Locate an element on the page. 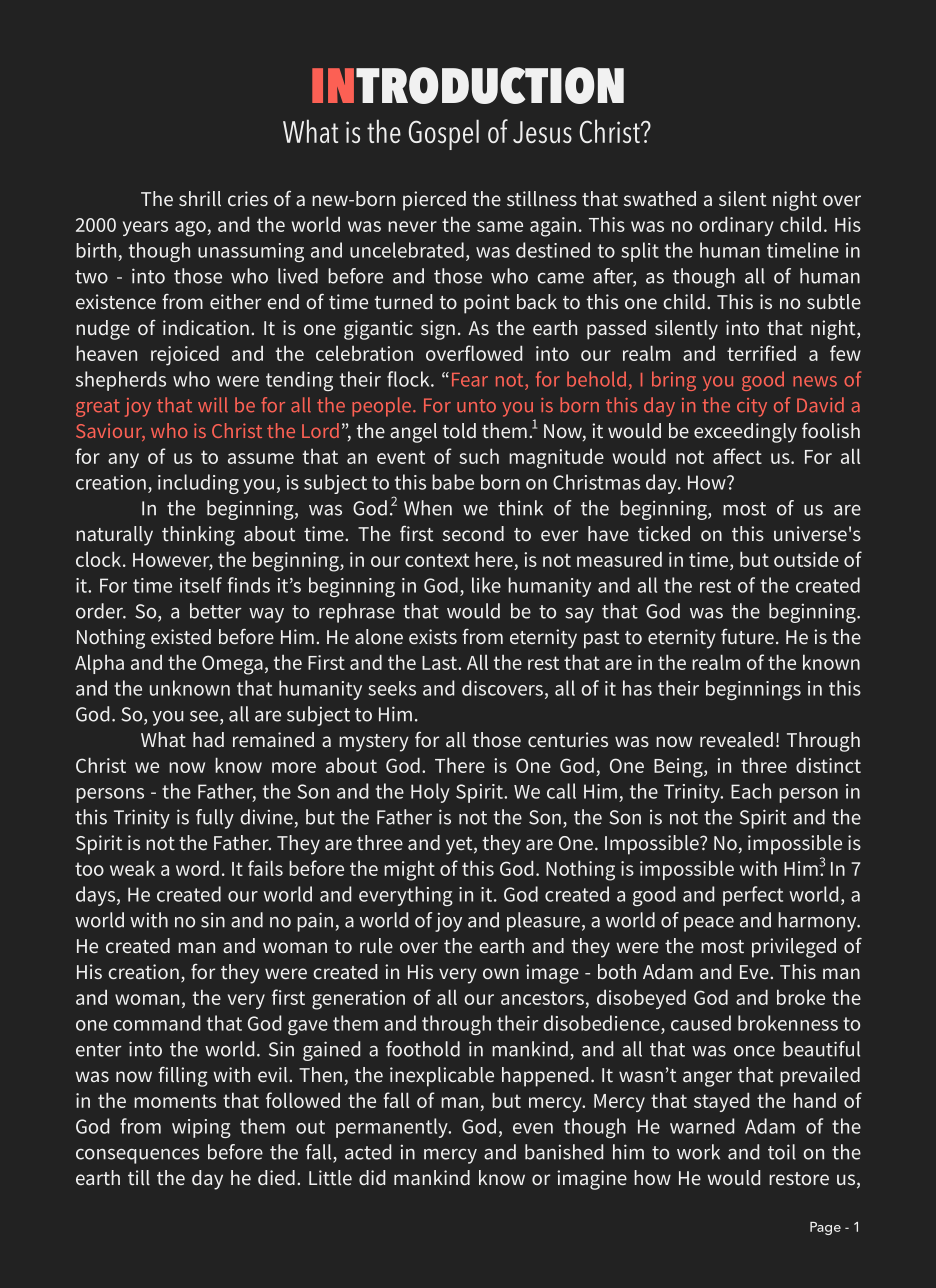 The width and height of the page is (936, 1288). consequences is located at coordinates (137, 1156).
